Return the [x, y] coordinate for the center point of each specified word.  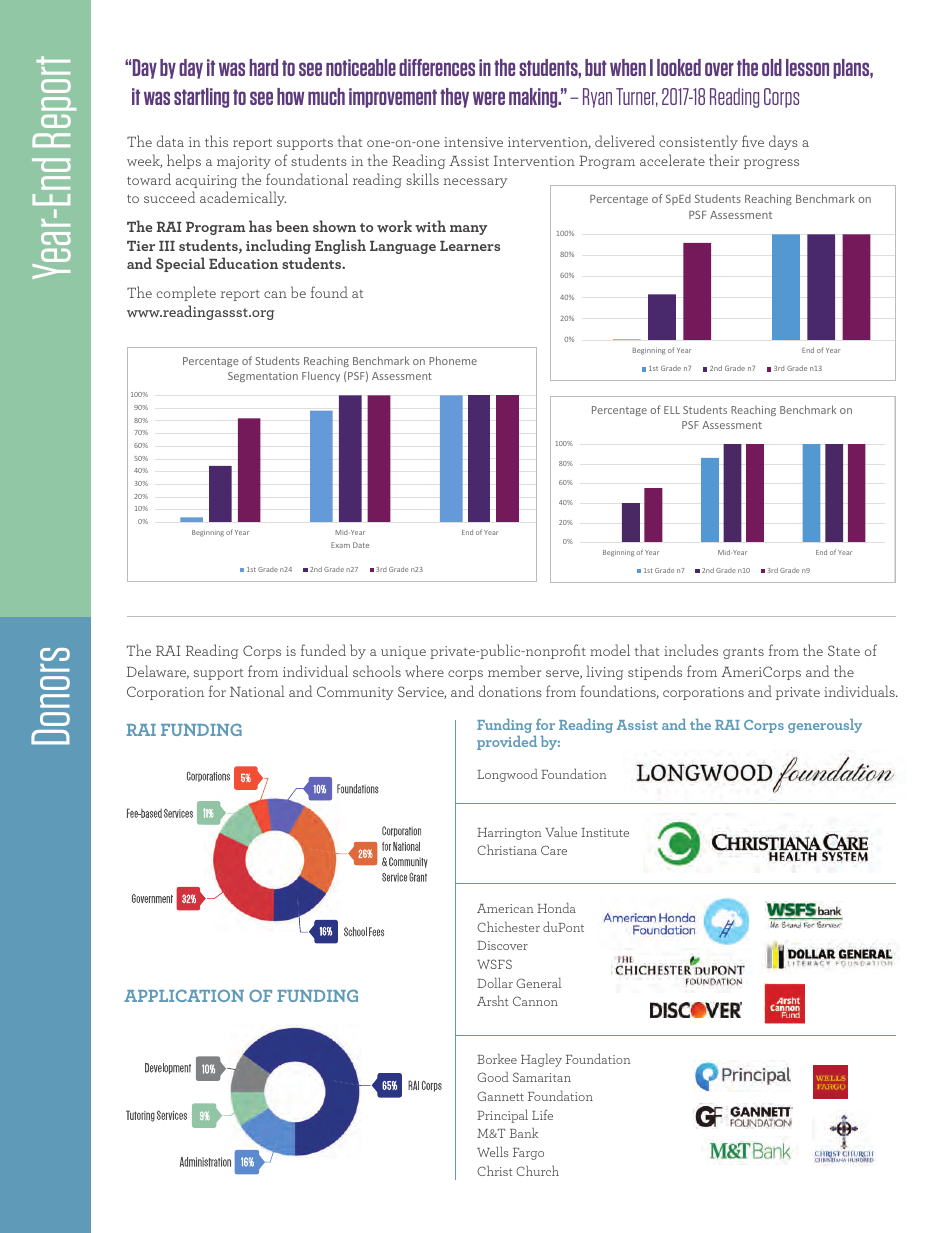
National [257, 691]
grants [743, 653]
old [772, 67]
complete [186, 293]
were [489, 98]
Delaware [158, 672]
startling [201, 98]
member [514, 671]
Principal [502, 1116]
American [505, 908]
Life [542, 1114]
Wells [493, 1151]
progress [771, 164]
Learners [470, 246]
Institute [605, 832]
